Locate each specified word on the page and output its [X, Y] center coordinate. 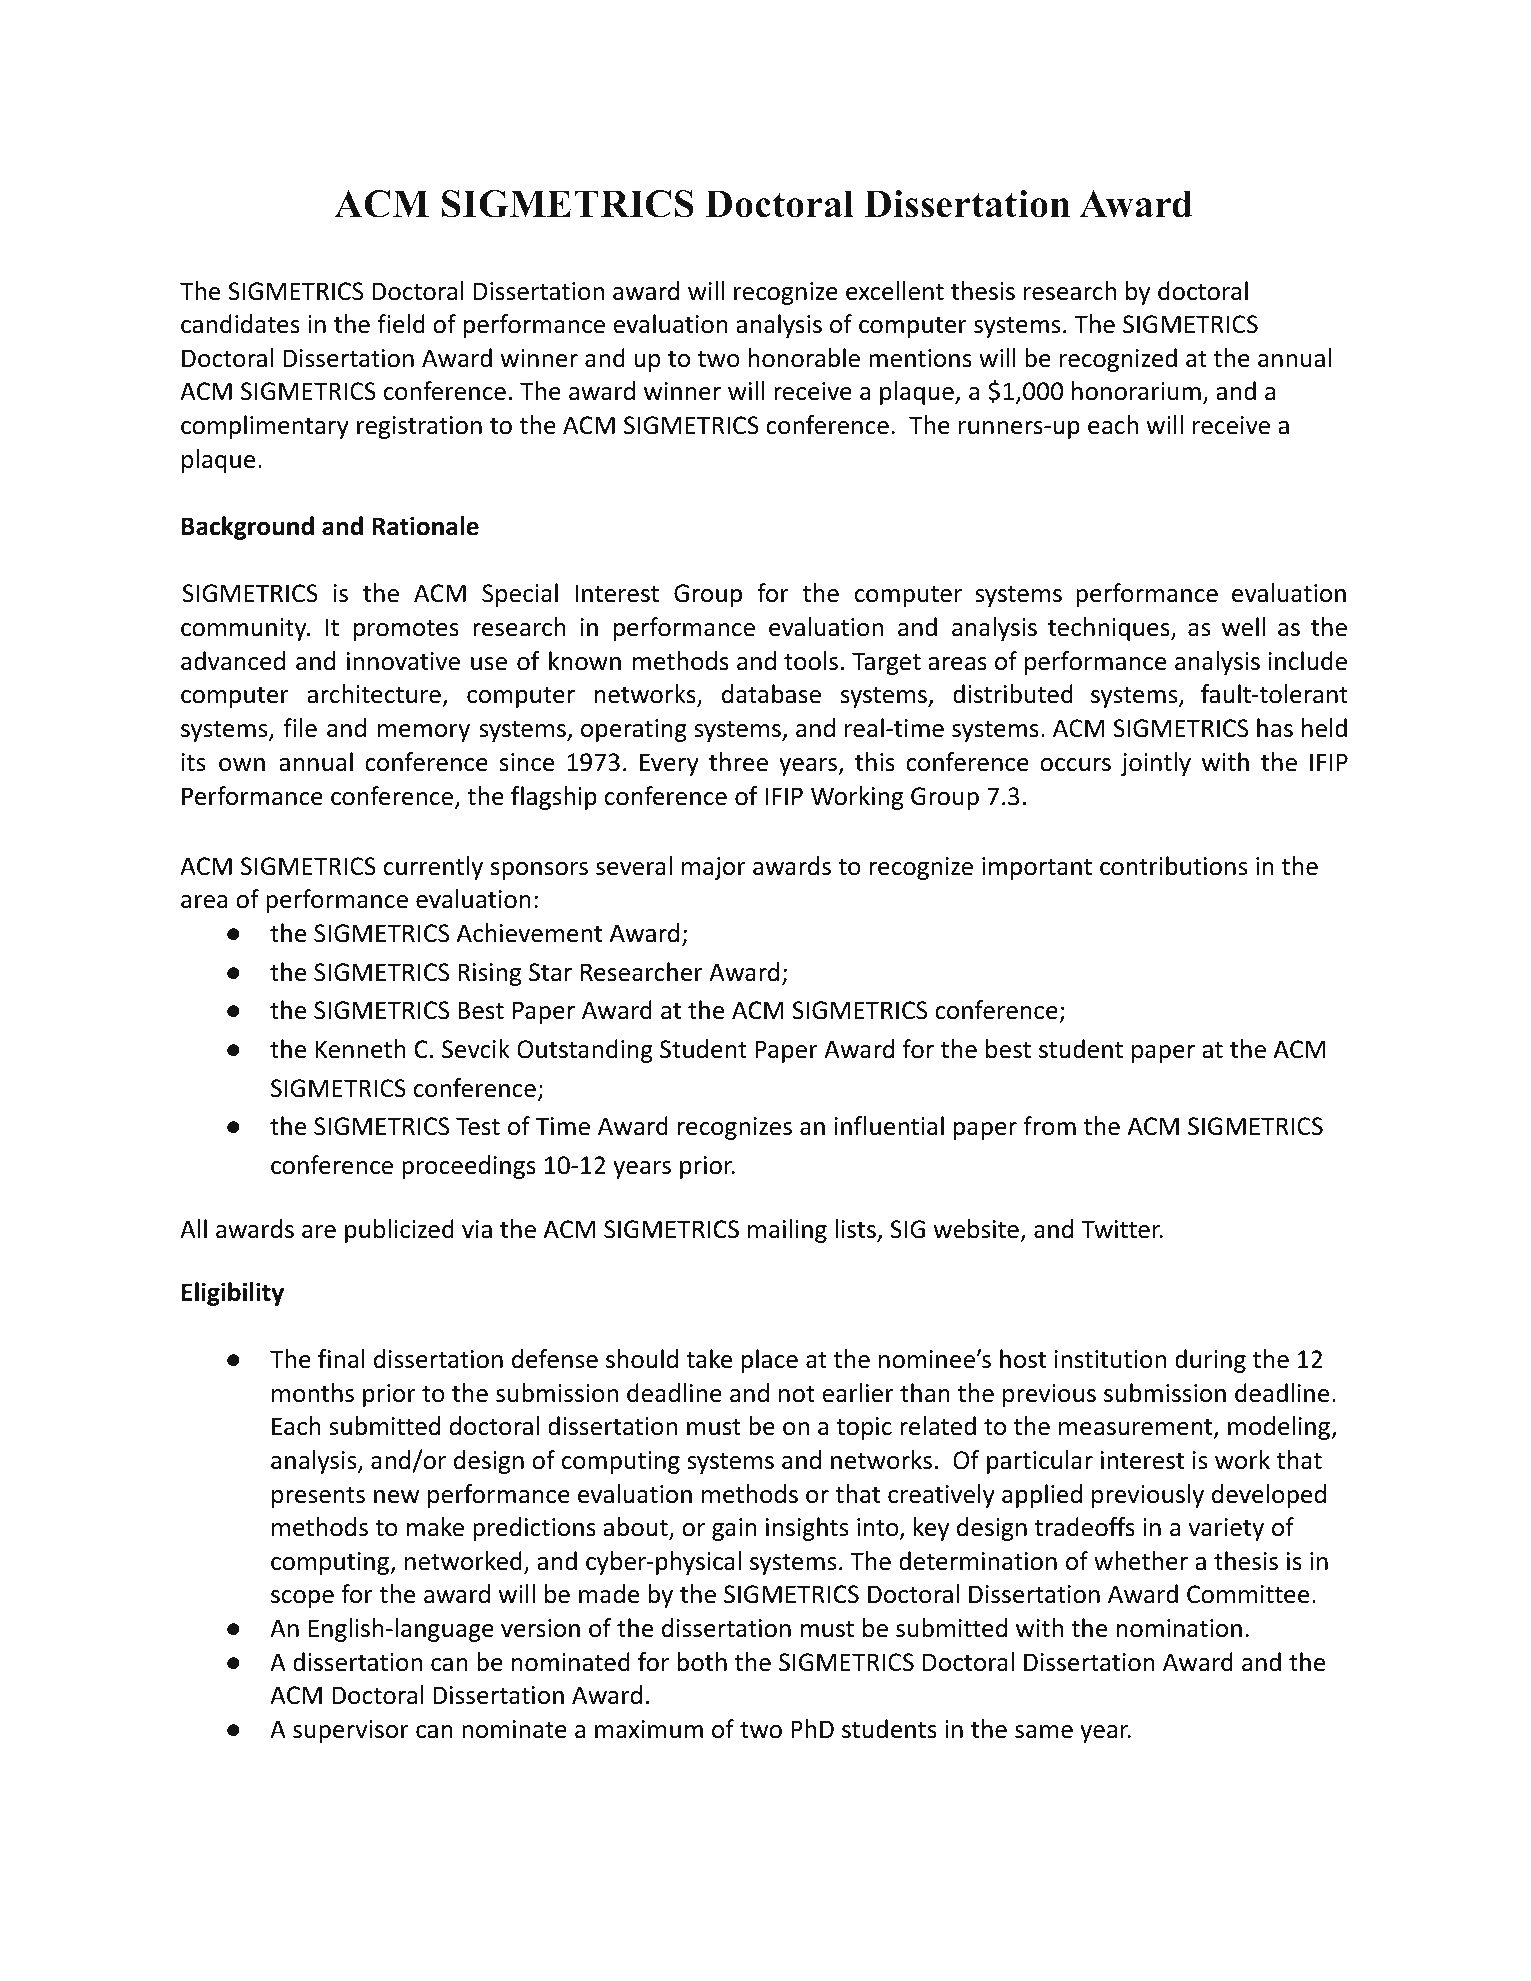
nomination [1179, 1628]
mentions [920, 358]
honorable [804, 358]
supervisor [351, 1731]
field [401, 324]
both [702, 1662]
